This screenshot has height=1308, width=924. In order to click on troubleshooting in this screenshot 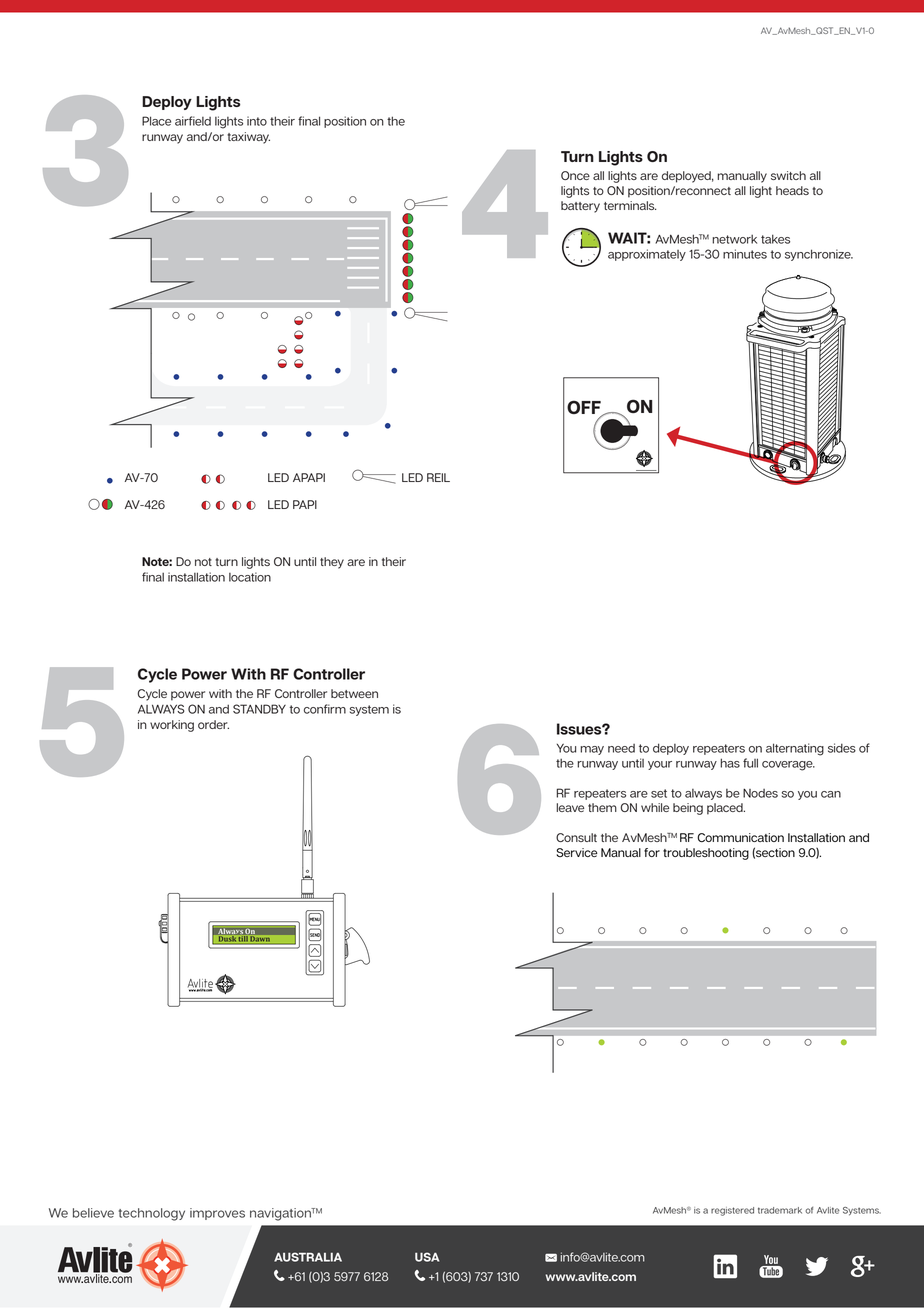, I will do `click(706, 854)`.
